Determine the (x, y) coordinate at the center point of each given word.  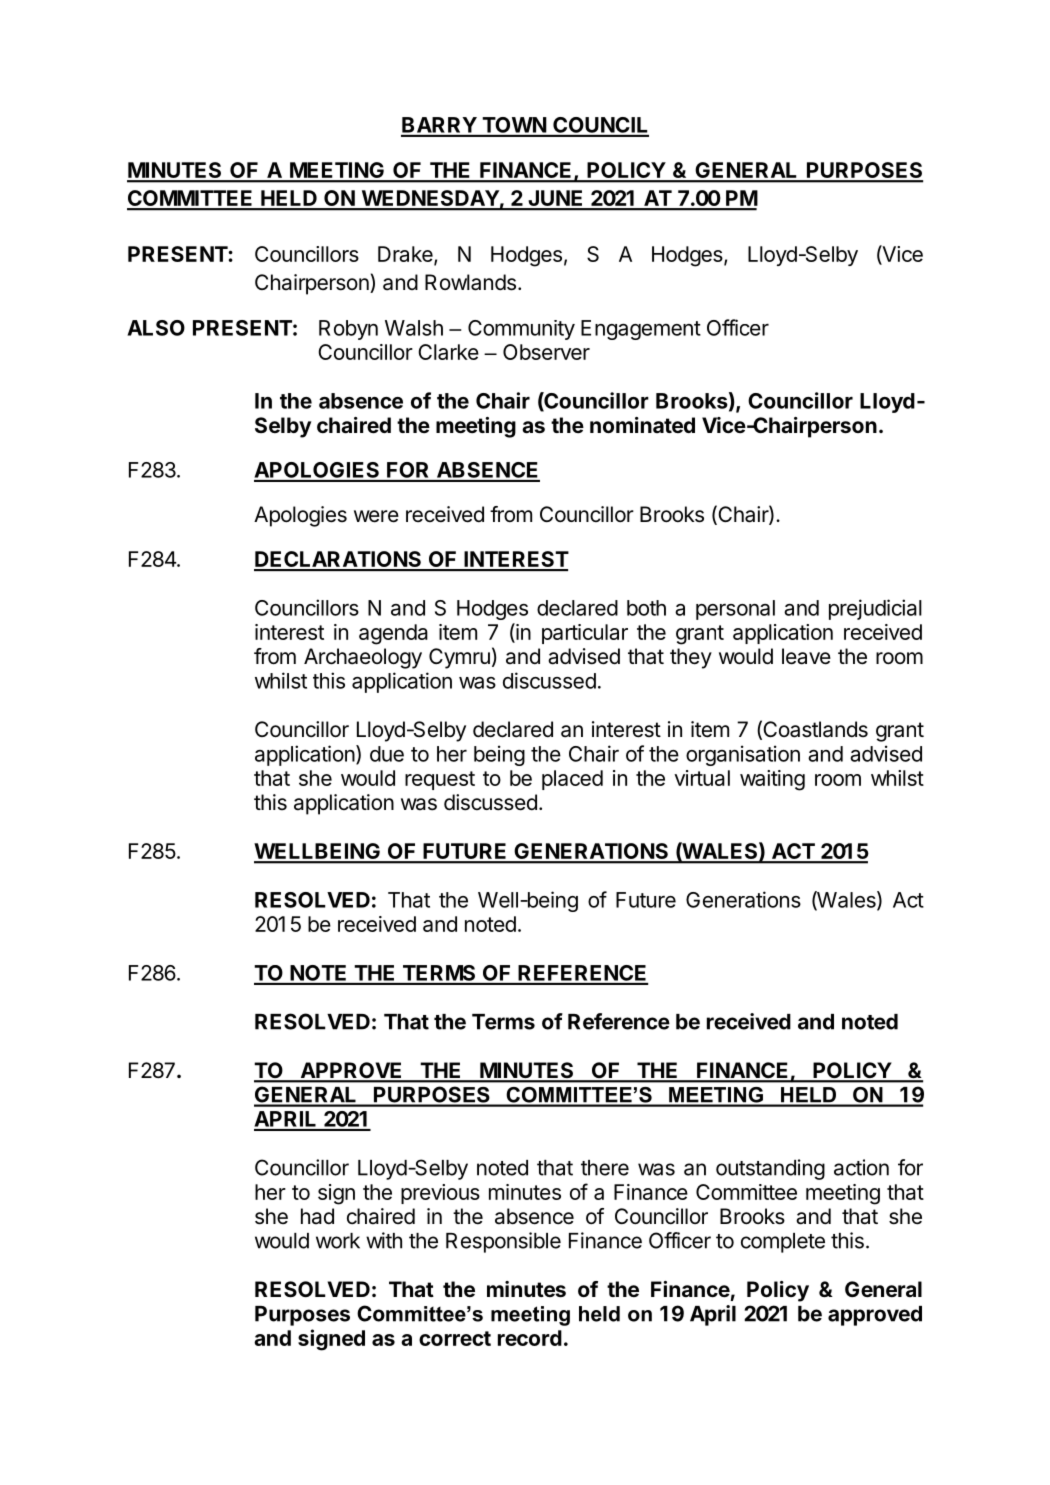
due (387, 754)
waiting (772, 780)
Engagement (641, 330)
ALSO (156, 328)
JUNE (556, 199)
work (338, 1241)
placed (572, 780)
